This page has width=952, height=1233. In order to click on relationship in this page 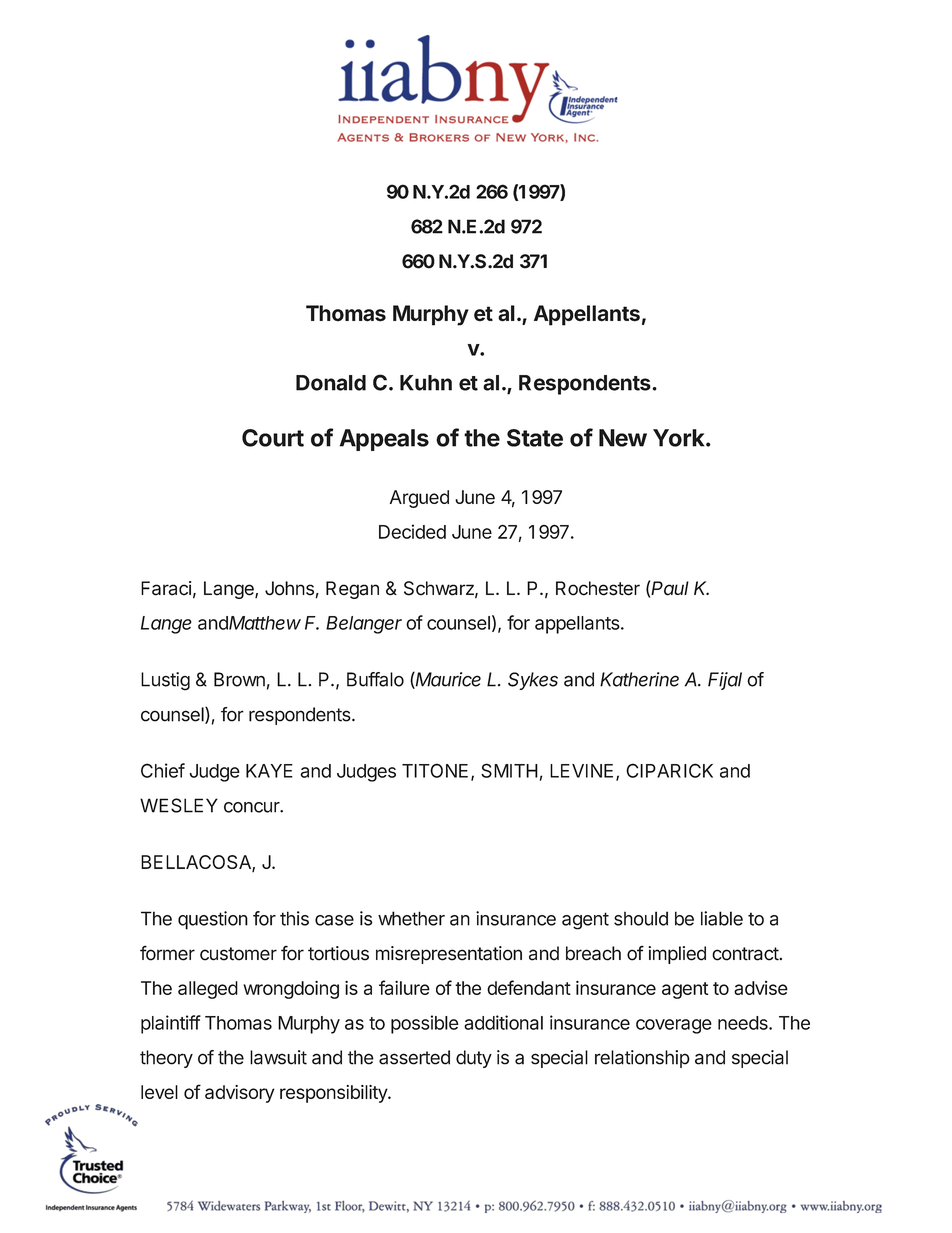, I will do `click(642, 1059)`.
